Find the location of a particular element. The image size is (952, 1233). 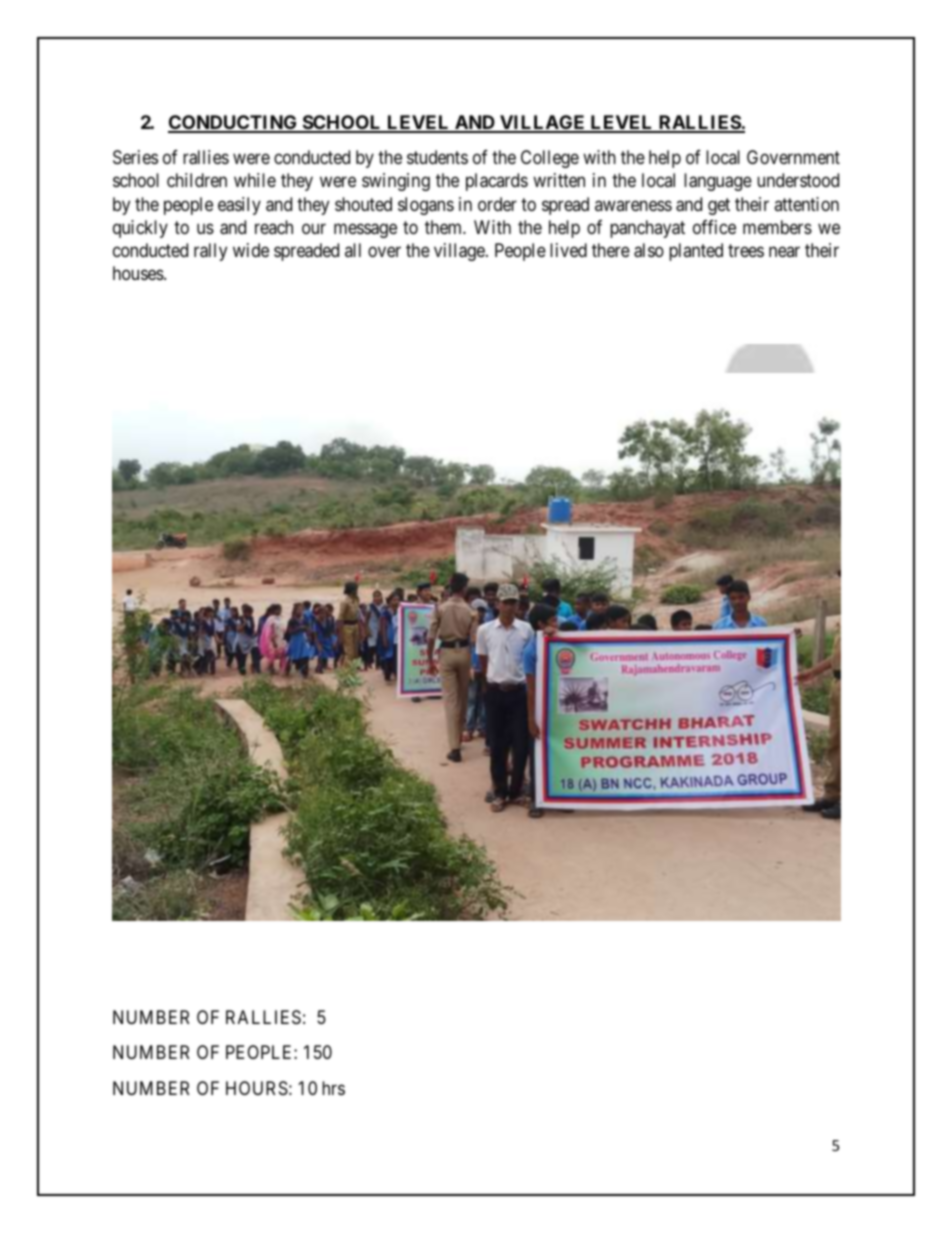

children is located at coordinates (197, 180).
